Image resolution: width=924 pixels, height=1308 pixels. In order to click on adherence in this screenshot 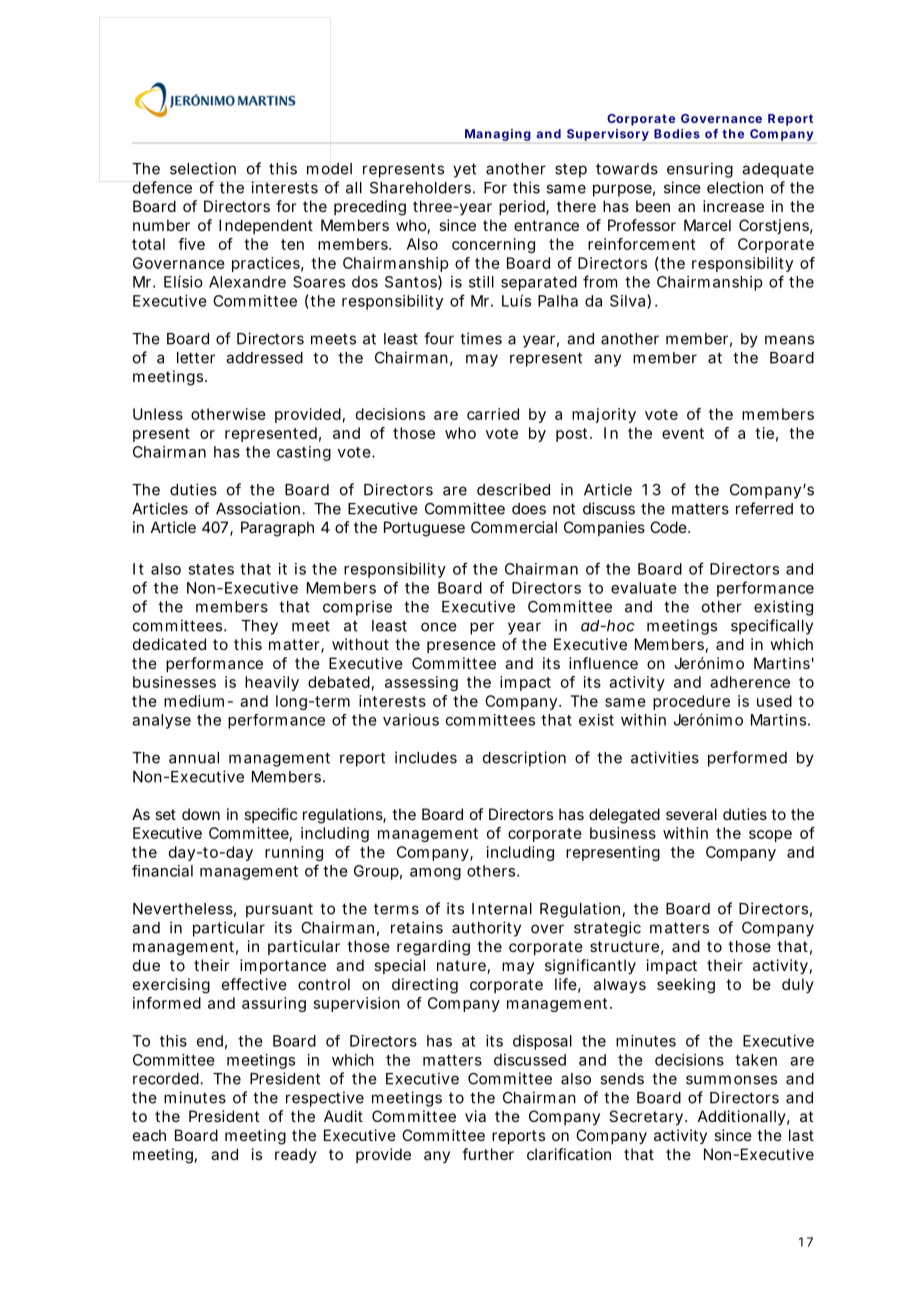, I will do `click(750, 682)`.
